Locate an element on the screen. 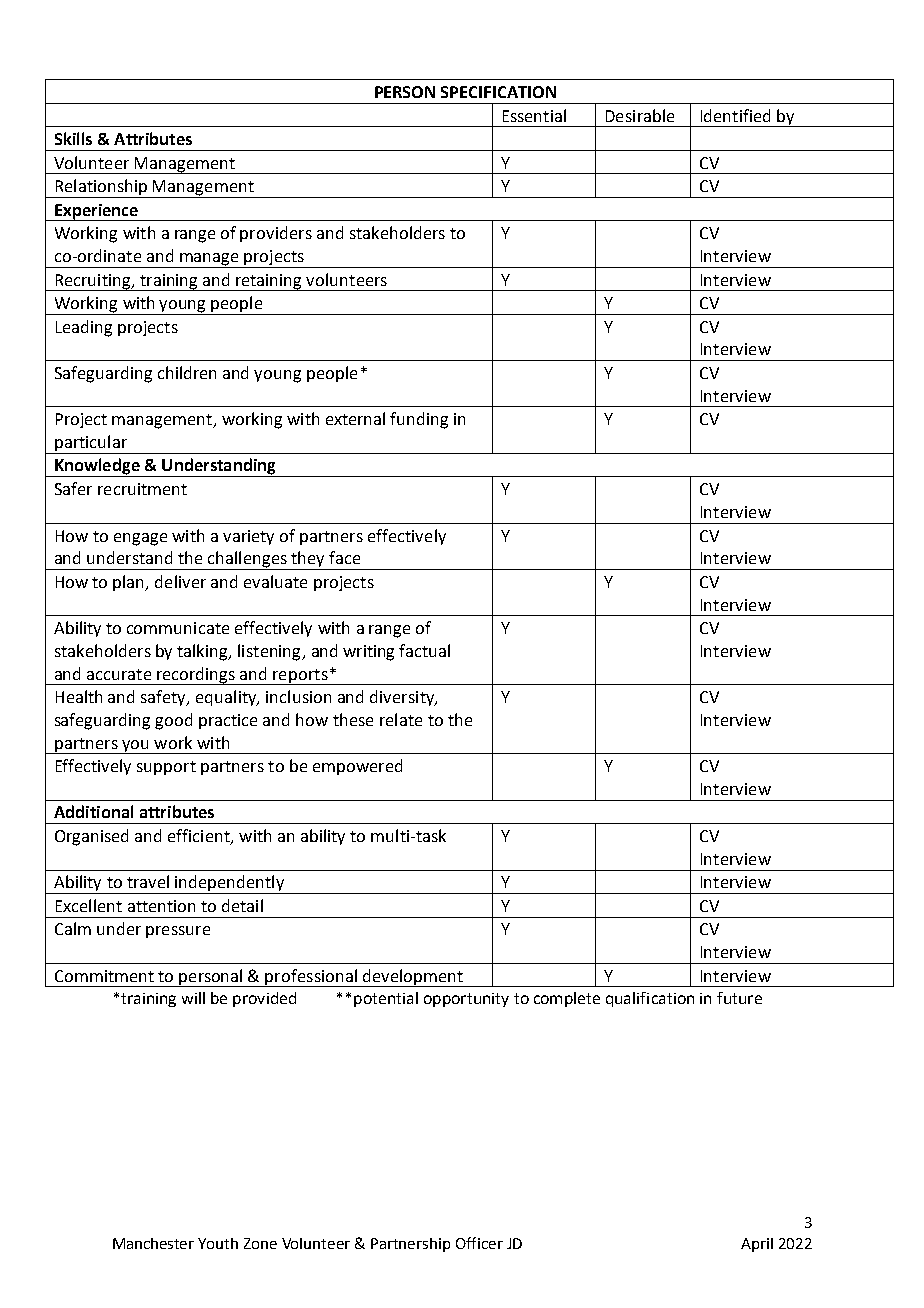 This screenshot has width=924, height=1308. factual is located at coordinates (424, 650).
